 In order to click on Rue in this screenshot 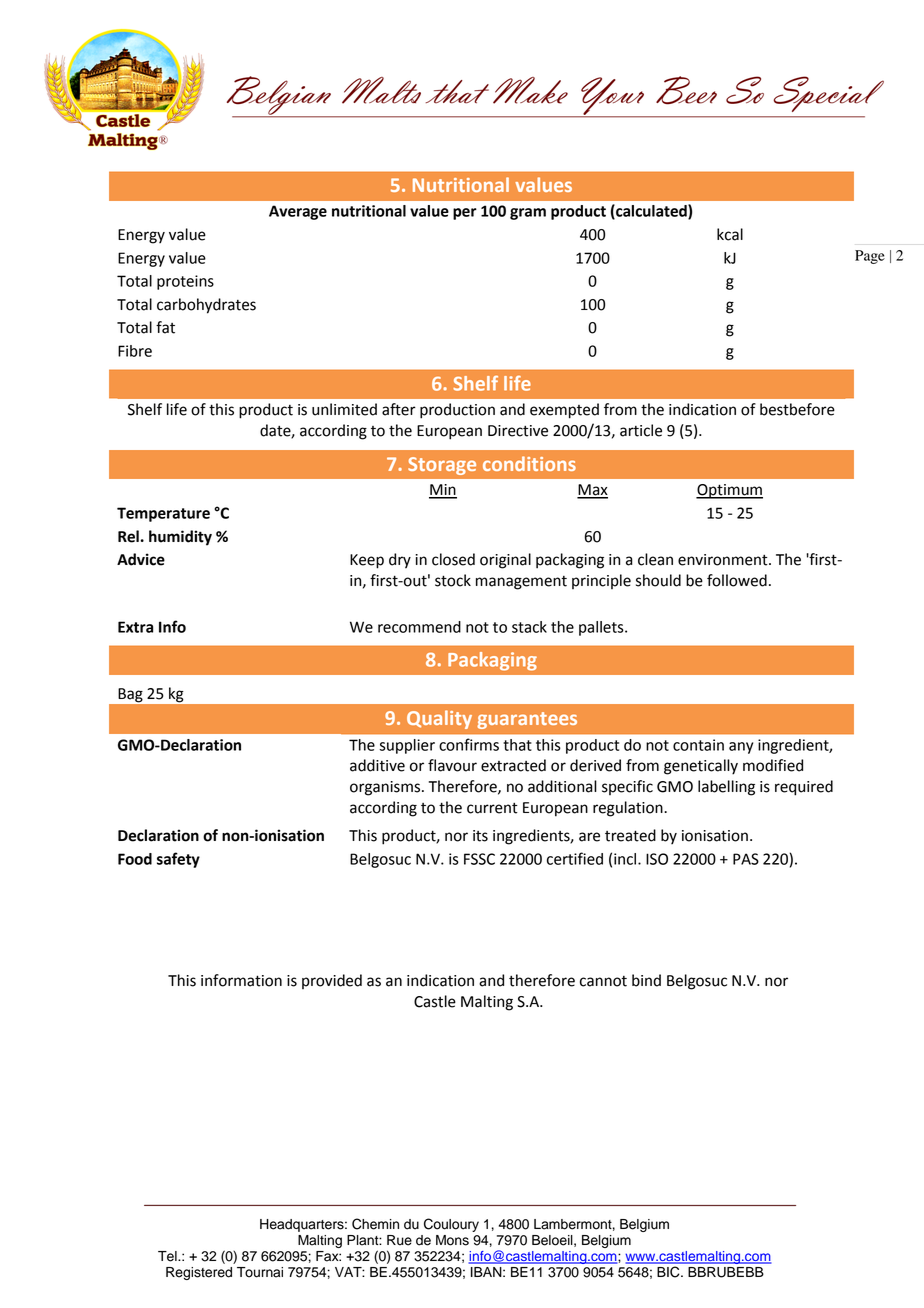, I will do `click(399, 1240)`.
